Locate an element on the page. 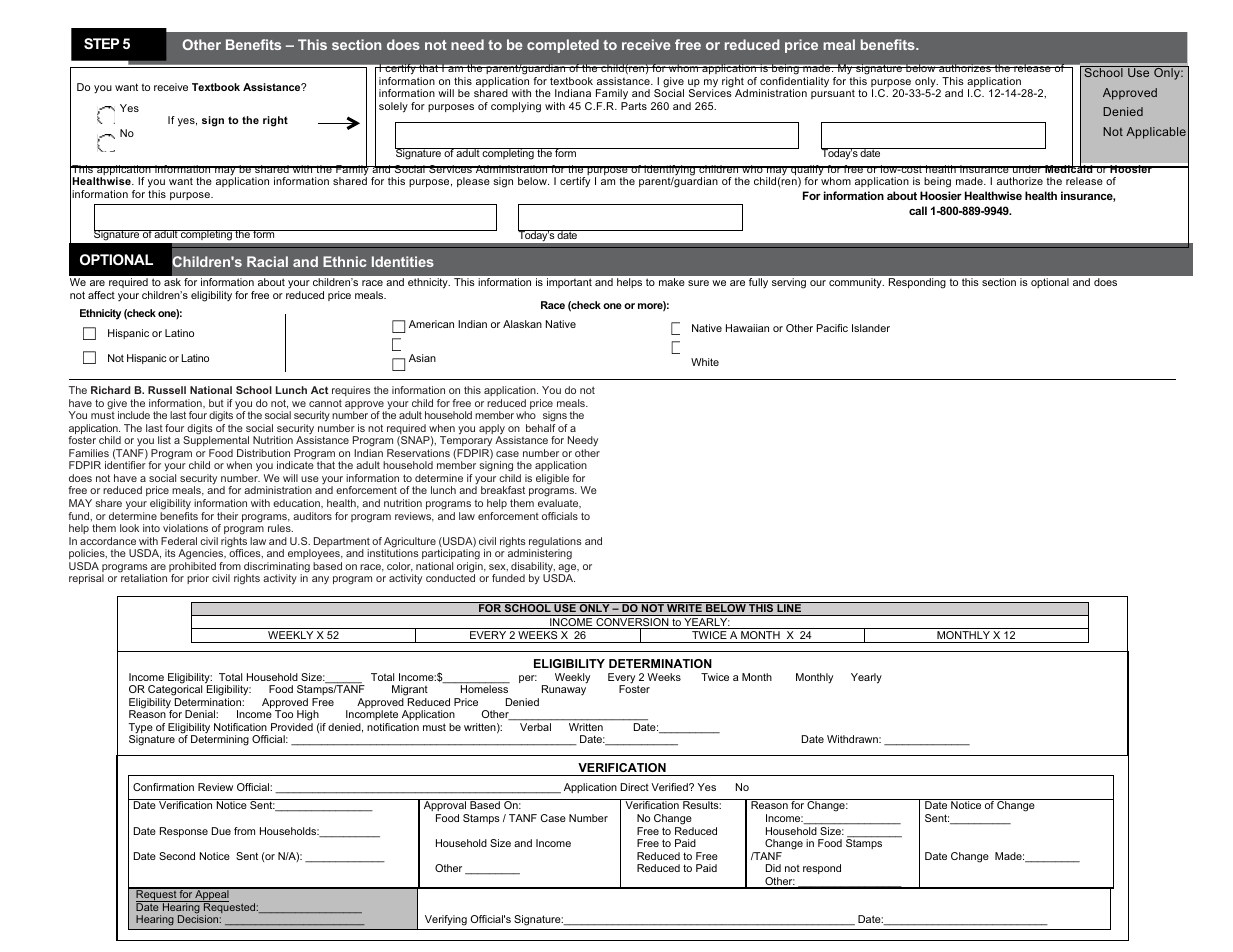  Russell is located at coordinates (167, 390).
